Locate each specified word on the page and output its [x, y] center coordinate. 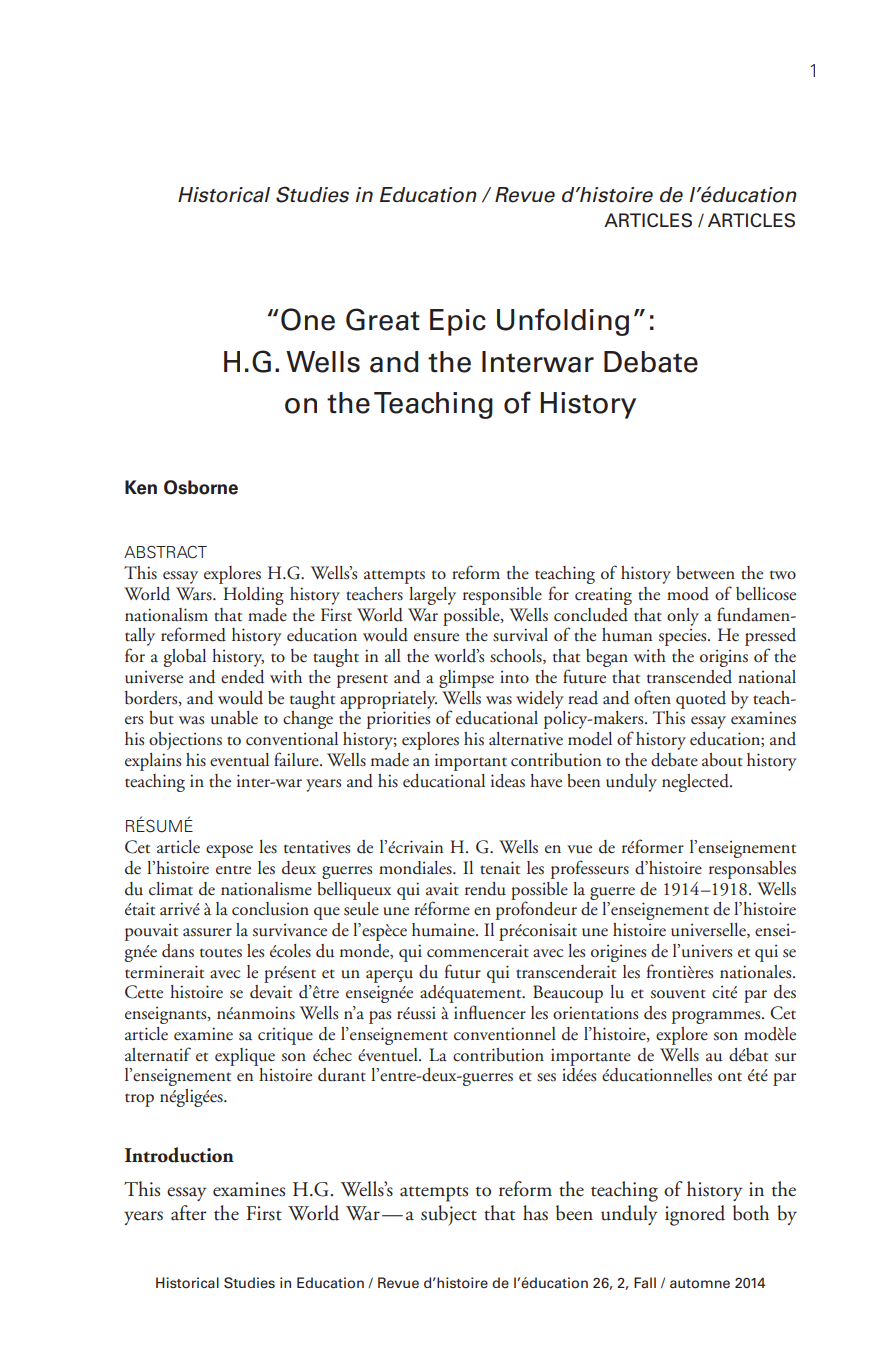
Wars [195, 594]
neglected [696, 783]
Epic [458, 322]
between [705, 573]
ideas [508, 781]
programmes [717, 1017]
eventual [239, 760]
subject [449, 1215]
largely [432, 596]
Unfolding [563, 322]
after [188, 1213]
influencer [490, 1012]
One [308, 319]
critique [285, 1036]
